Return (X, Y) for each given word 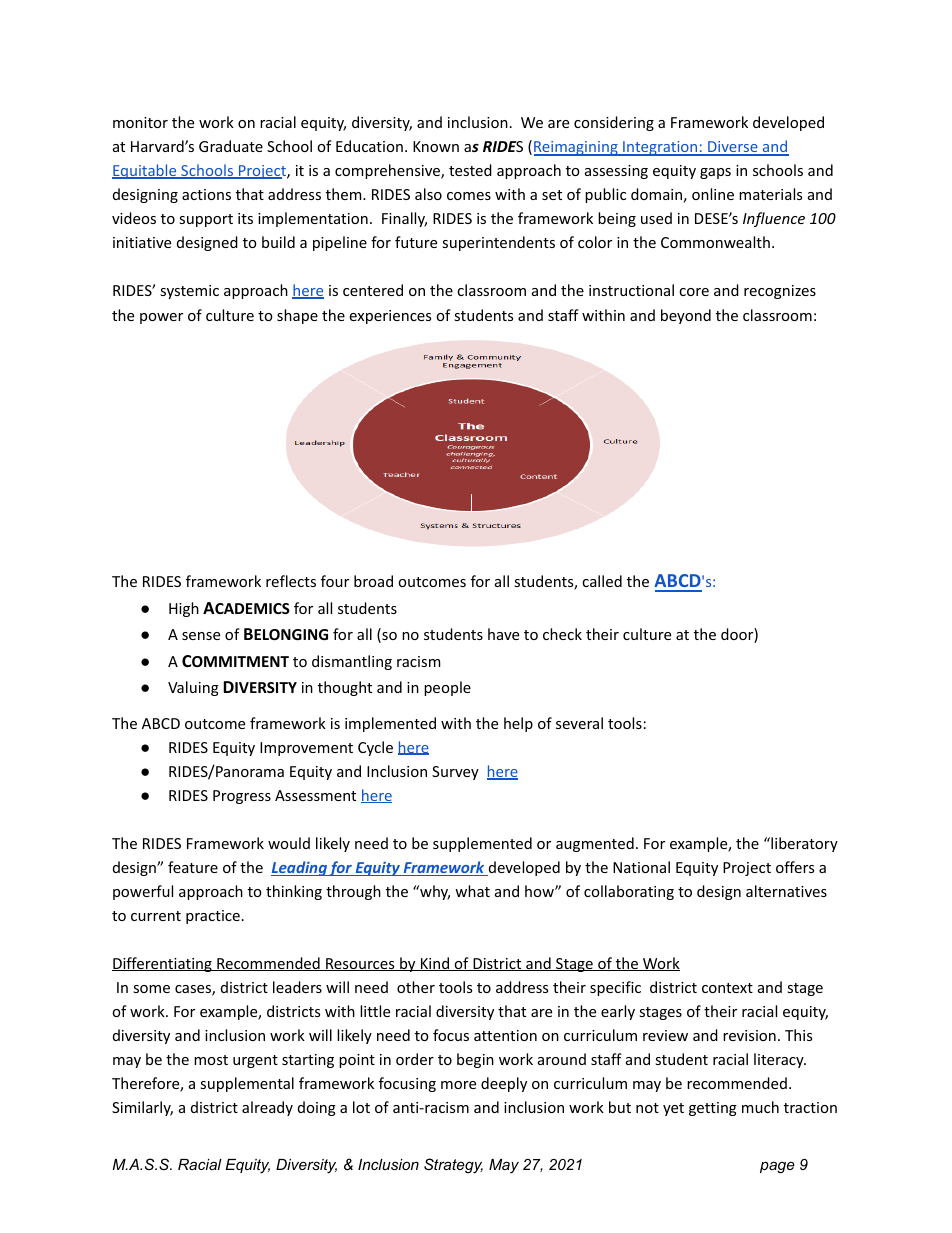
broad (373, 581)
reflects (291, 581)
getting (713, 1109)
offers (795, 867)
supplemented (482, 844)
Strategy (453, 1166)
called (602, 581)
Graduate (231, 146)
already (267, 1108)
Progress (242, 797)
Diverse (733, 148)
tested (470, 170)
